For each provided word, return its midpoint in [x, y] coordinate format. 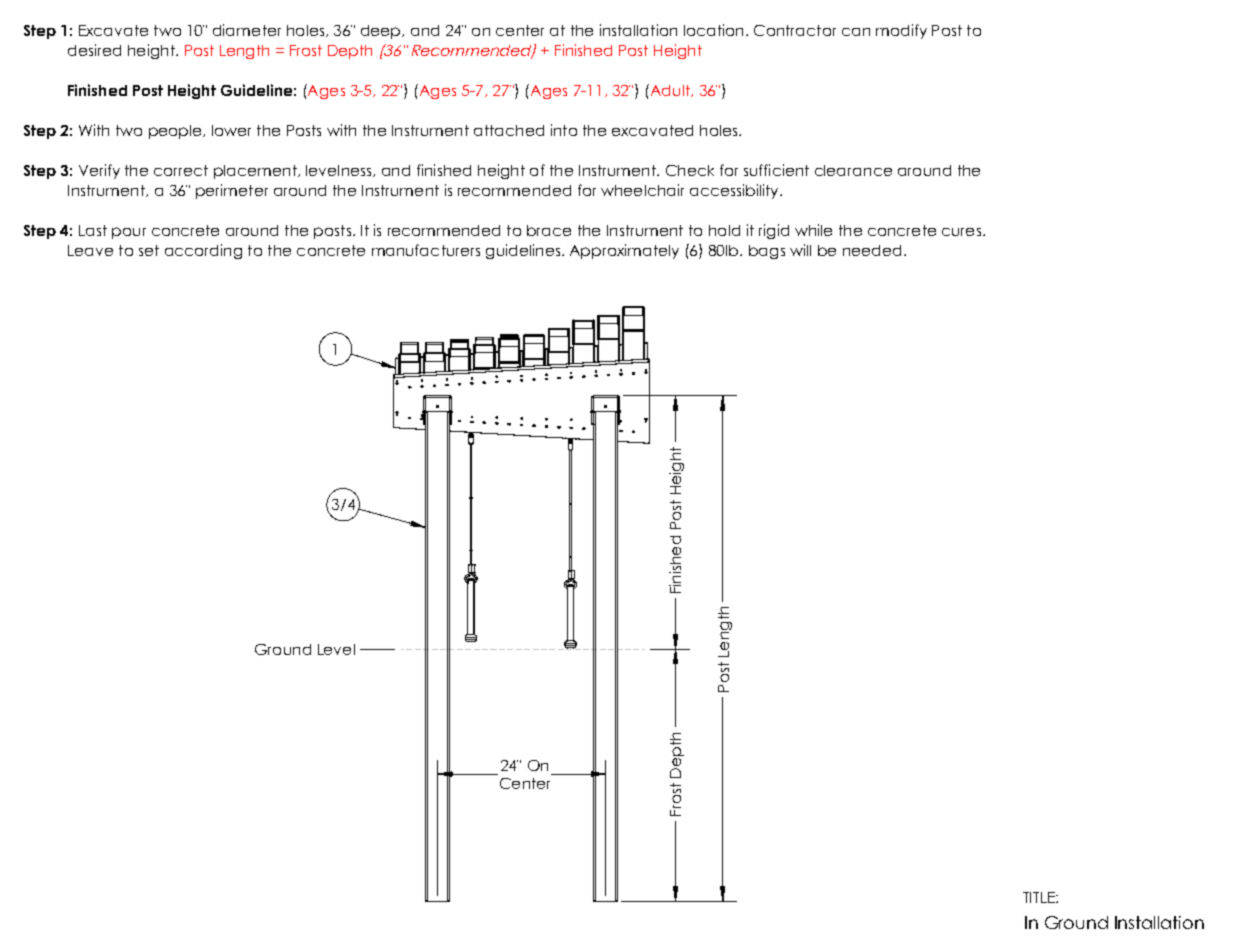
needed [872, 250]
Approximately [624, 251]
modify [901, 31]
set [149, 250]
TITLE [1040, 897]
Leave [90, 250]
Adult [670, 90]
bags [767, 252]
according [203, 251]
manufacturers [426, 250]
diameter [247, 30]
